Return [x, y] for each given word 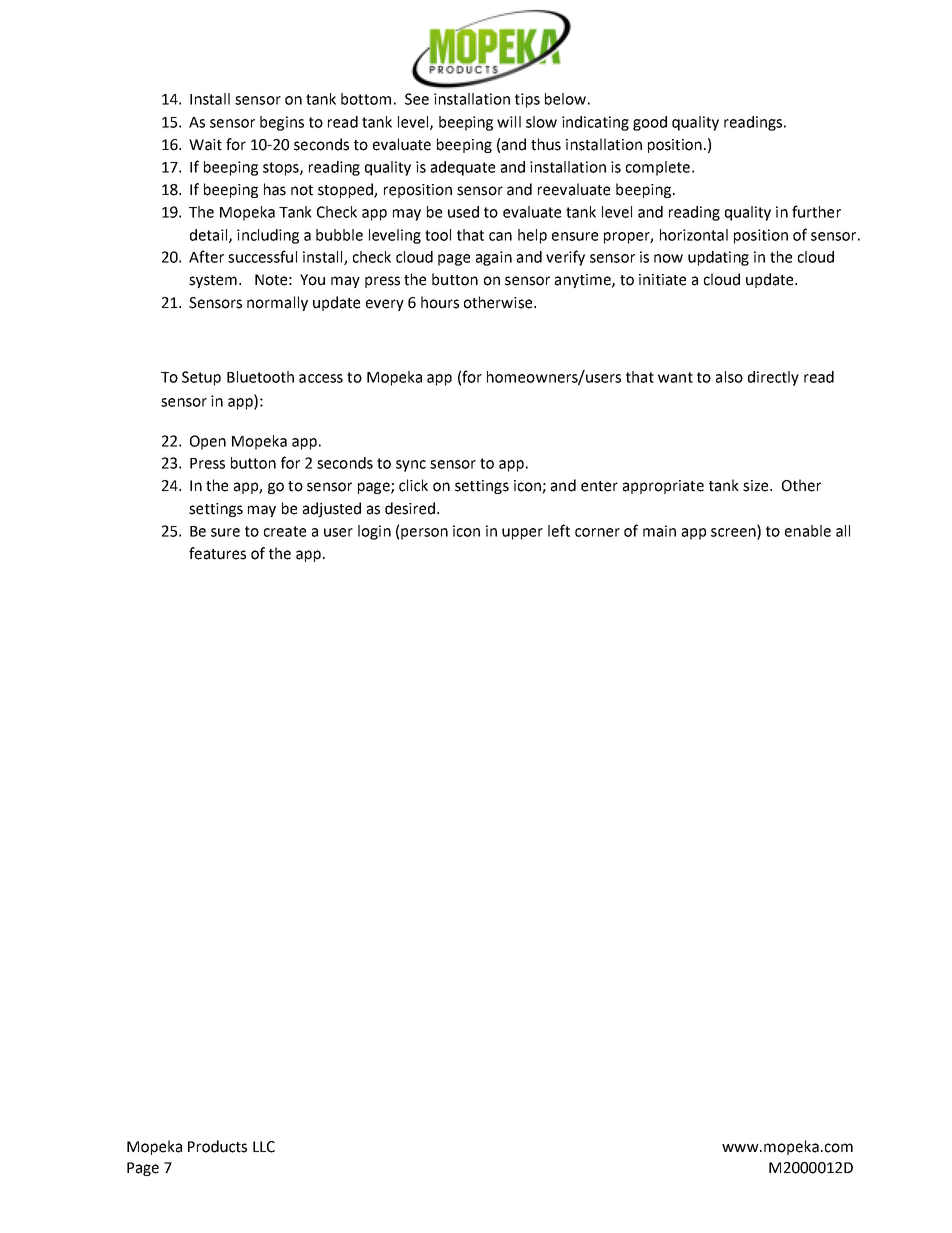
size [757, 486]
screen [734, 533]
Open [208, 442]
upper [522, 534]
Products [217, 1146]
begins [282, 123]
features [217, 553]
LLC [264, 1147]
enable [808, 531]
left [559, 530]
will [509, 122]
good [650, 123]
